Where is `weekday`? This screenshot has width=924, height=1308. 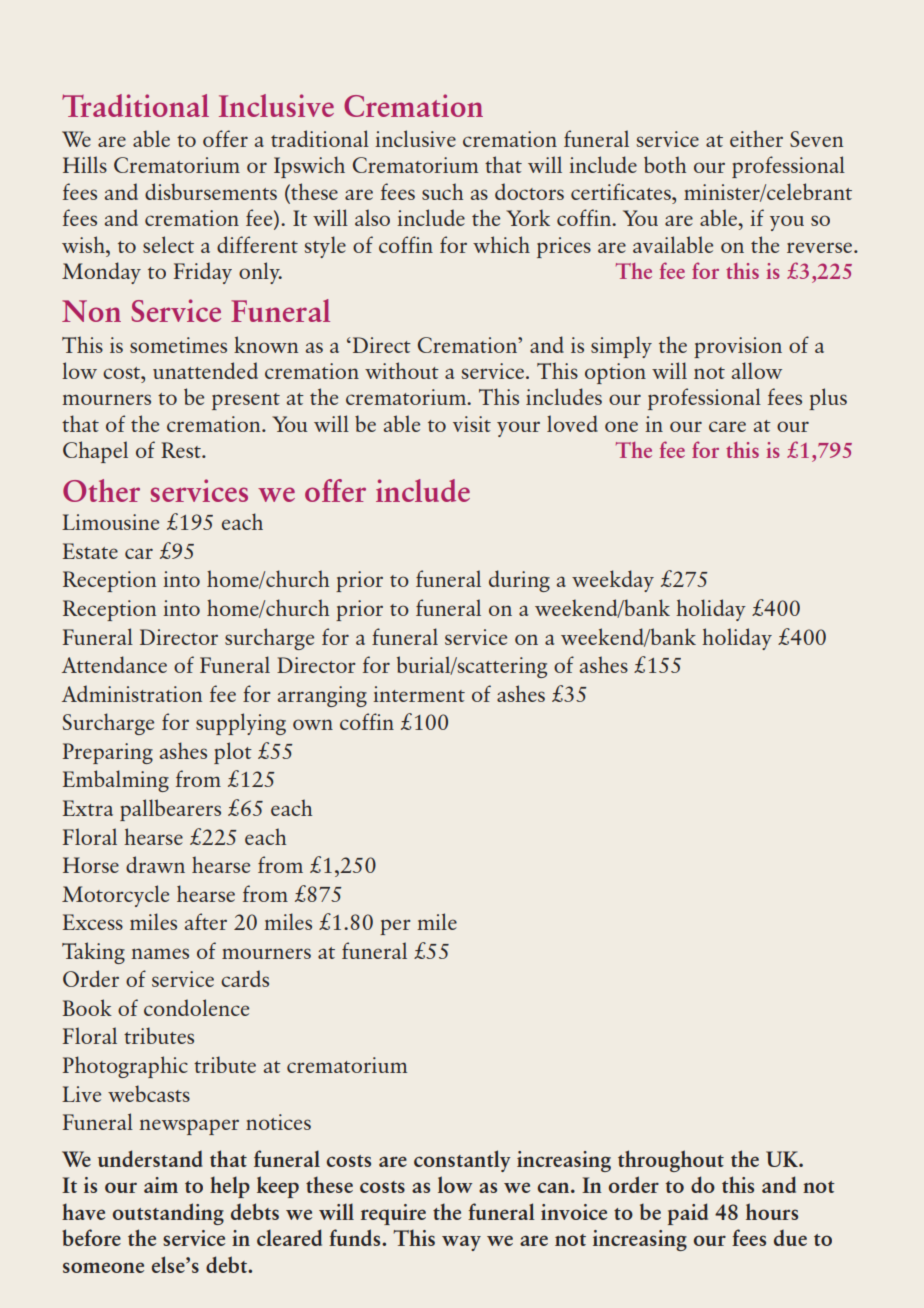 weekday is located at coordinates (613, 581).
